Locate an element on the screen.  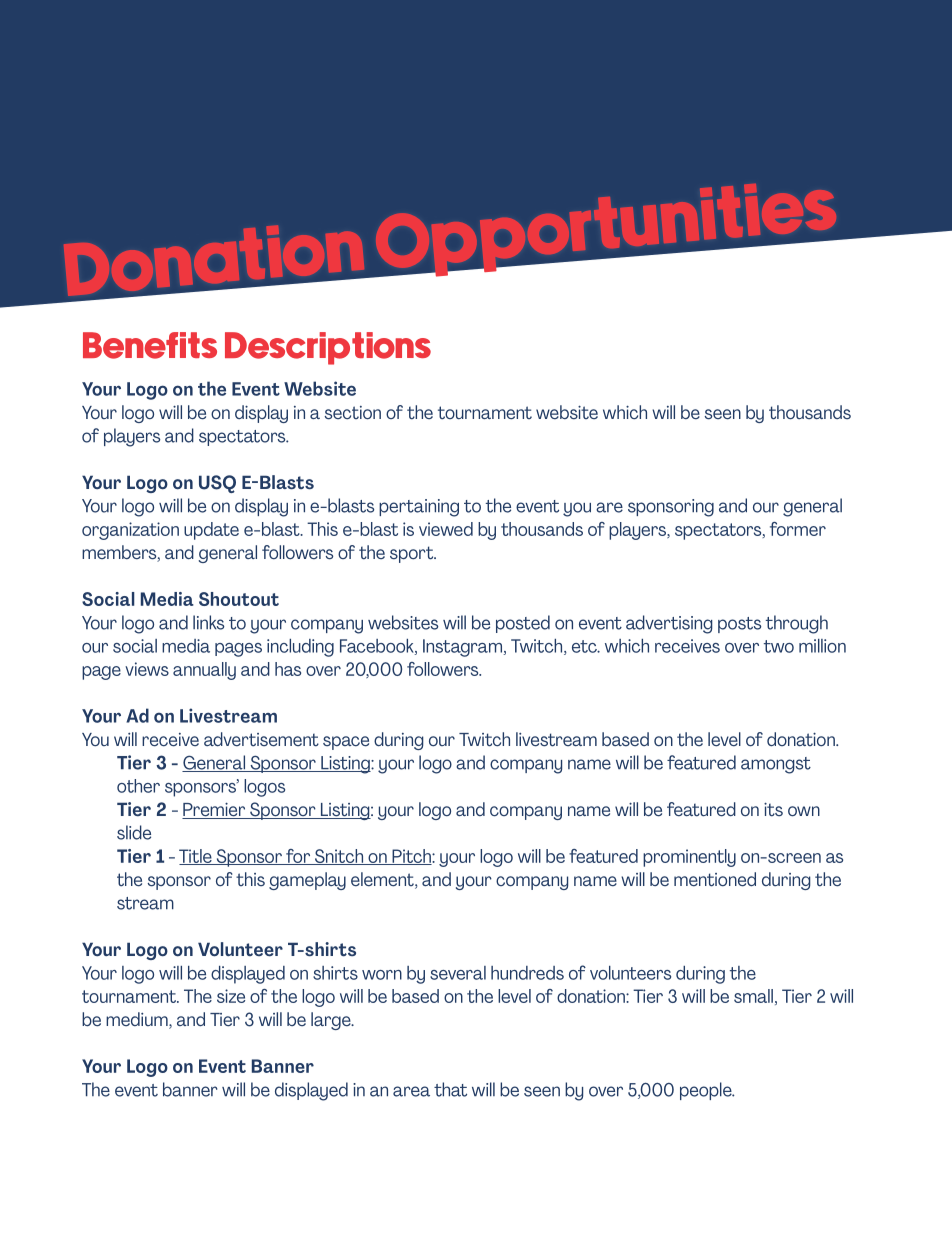
Benefits is located at coordinates (150, 345).
